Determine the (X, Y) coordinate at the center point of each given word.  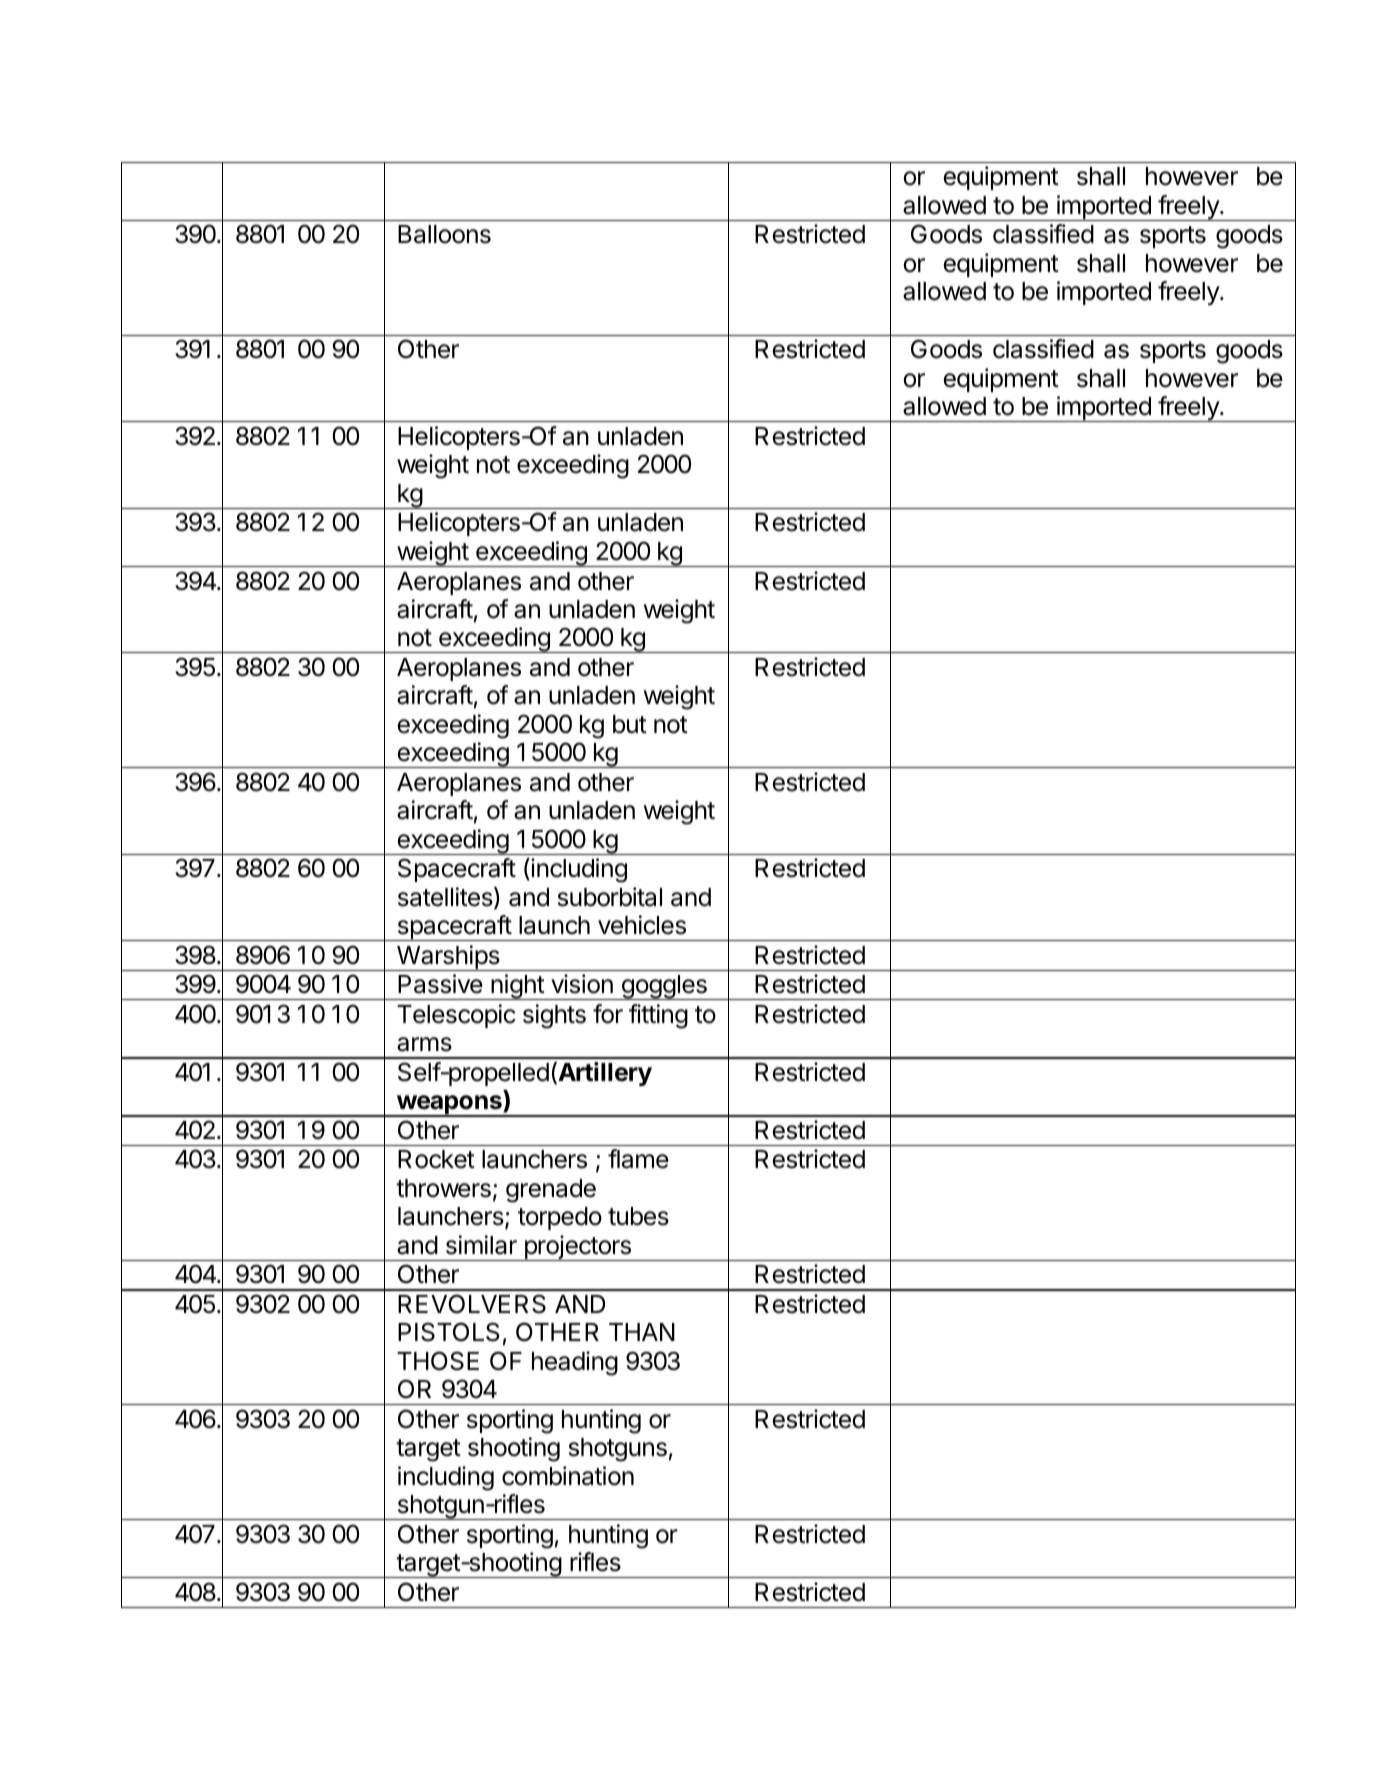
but (630, 724)
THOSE (438, 1361)
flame (638, 1159)
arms (424, 1044)
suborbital (610, 897)
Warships (448, 958)
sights (554, 1016)
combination (568, 1476)
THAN (642, 1332)
